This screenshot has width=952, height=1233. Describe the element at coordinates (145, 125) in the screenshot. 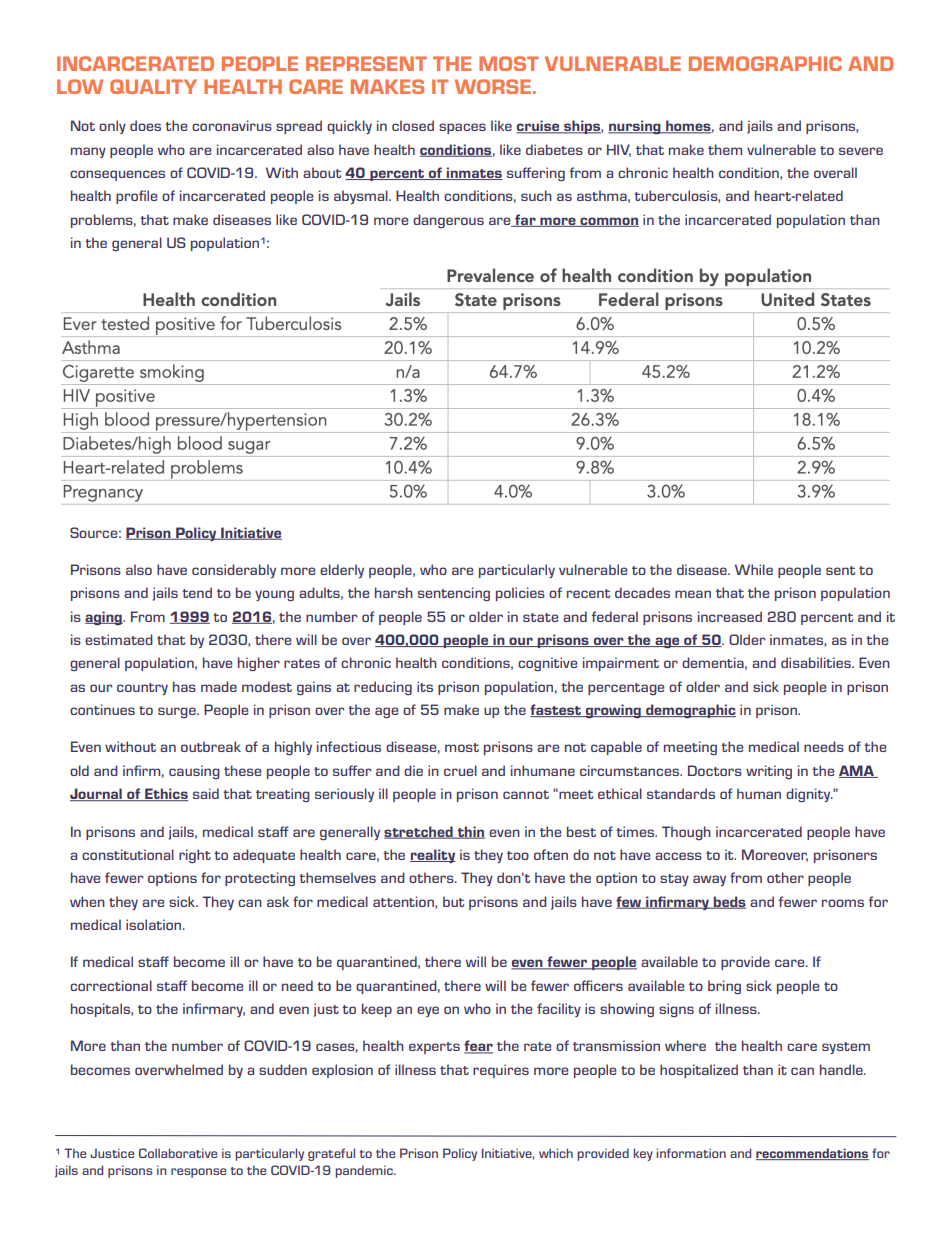

I see `does` at that location.
